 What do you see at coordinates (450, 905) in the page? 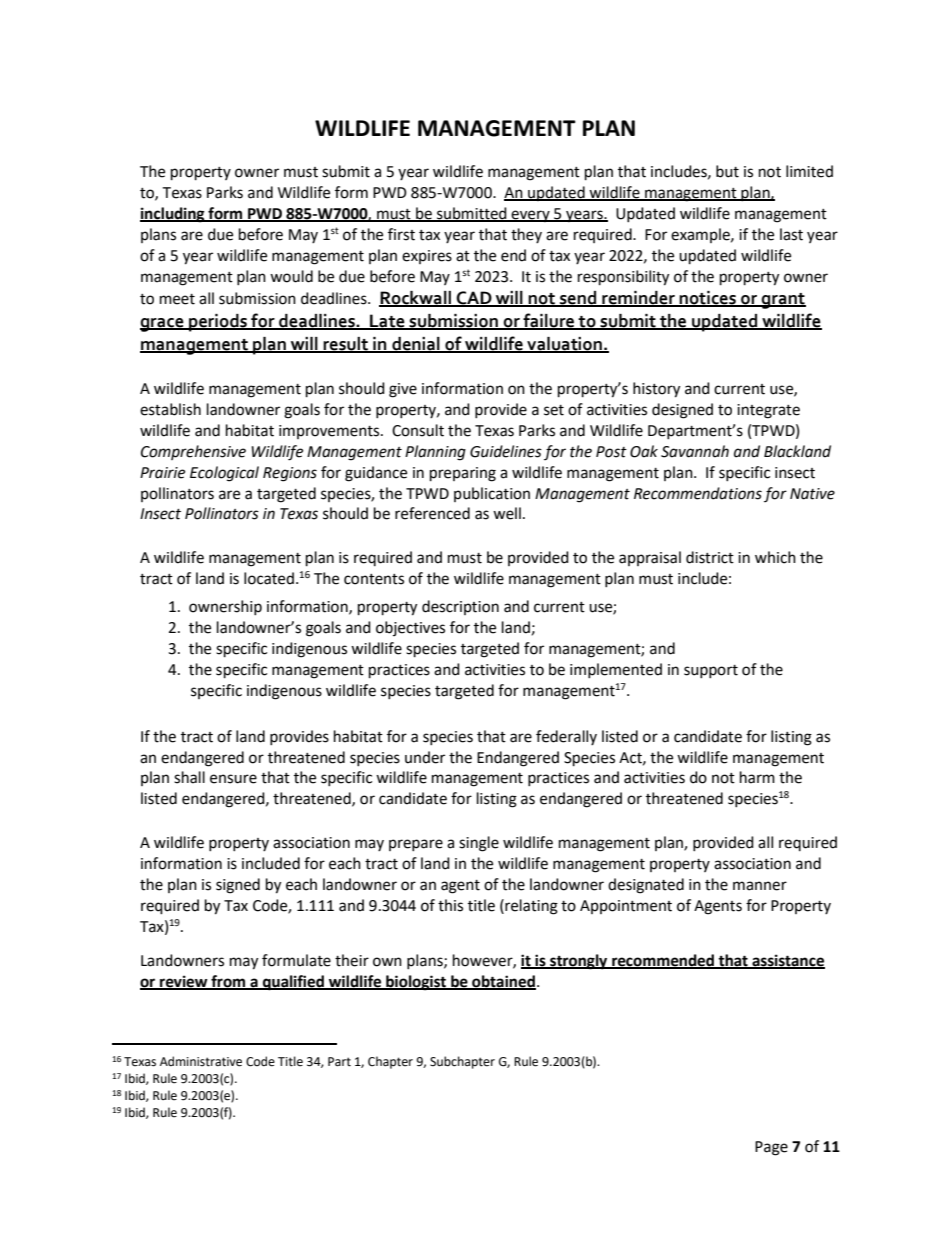
I see `this` at bounding box center [450, 905].
